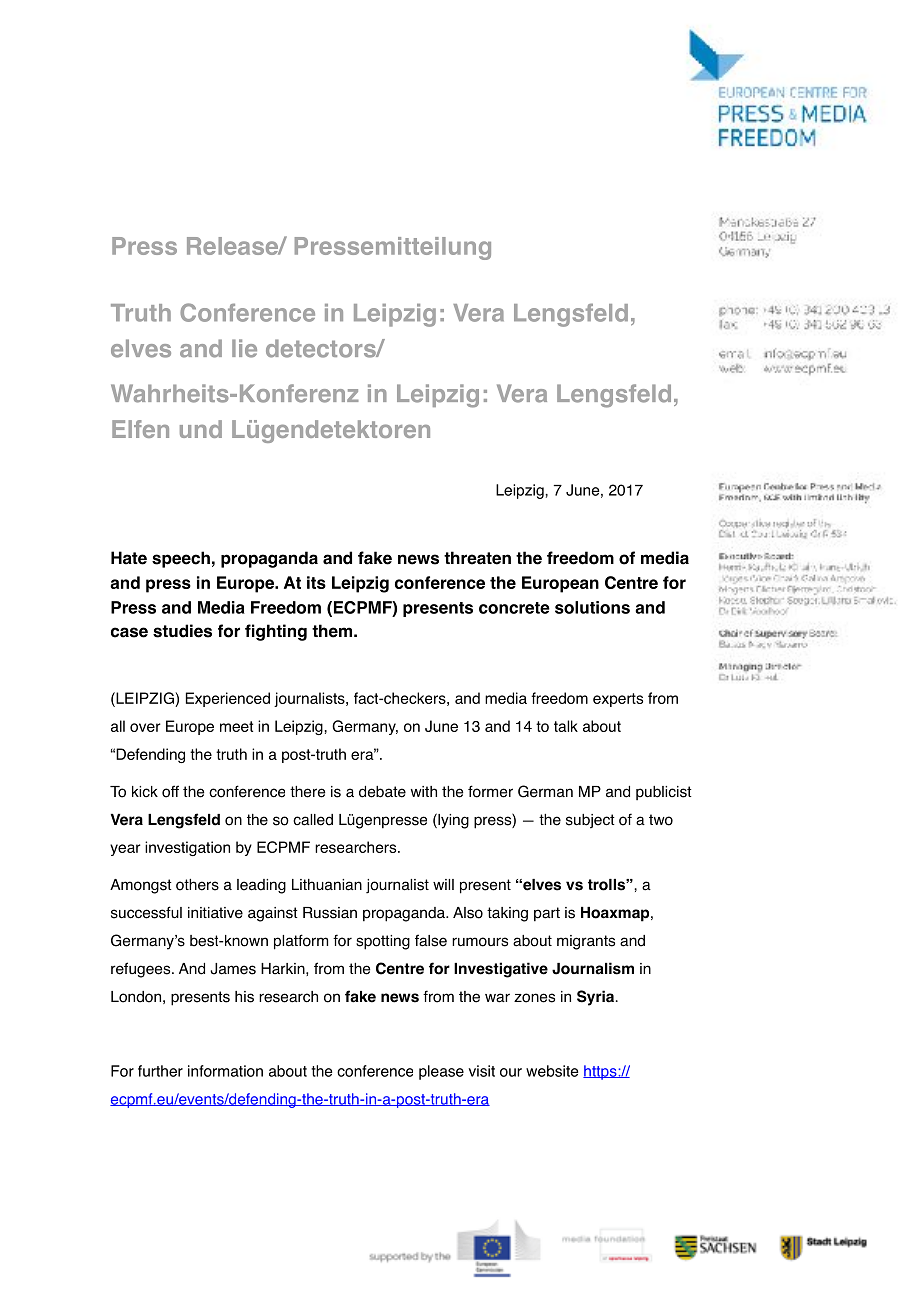 Image resolution: width=924 pixels, height=1308 pixels. What do you see at coordinates (244, 348) in the screenshot?
I see `lie` at bounding box center [244, 348].
